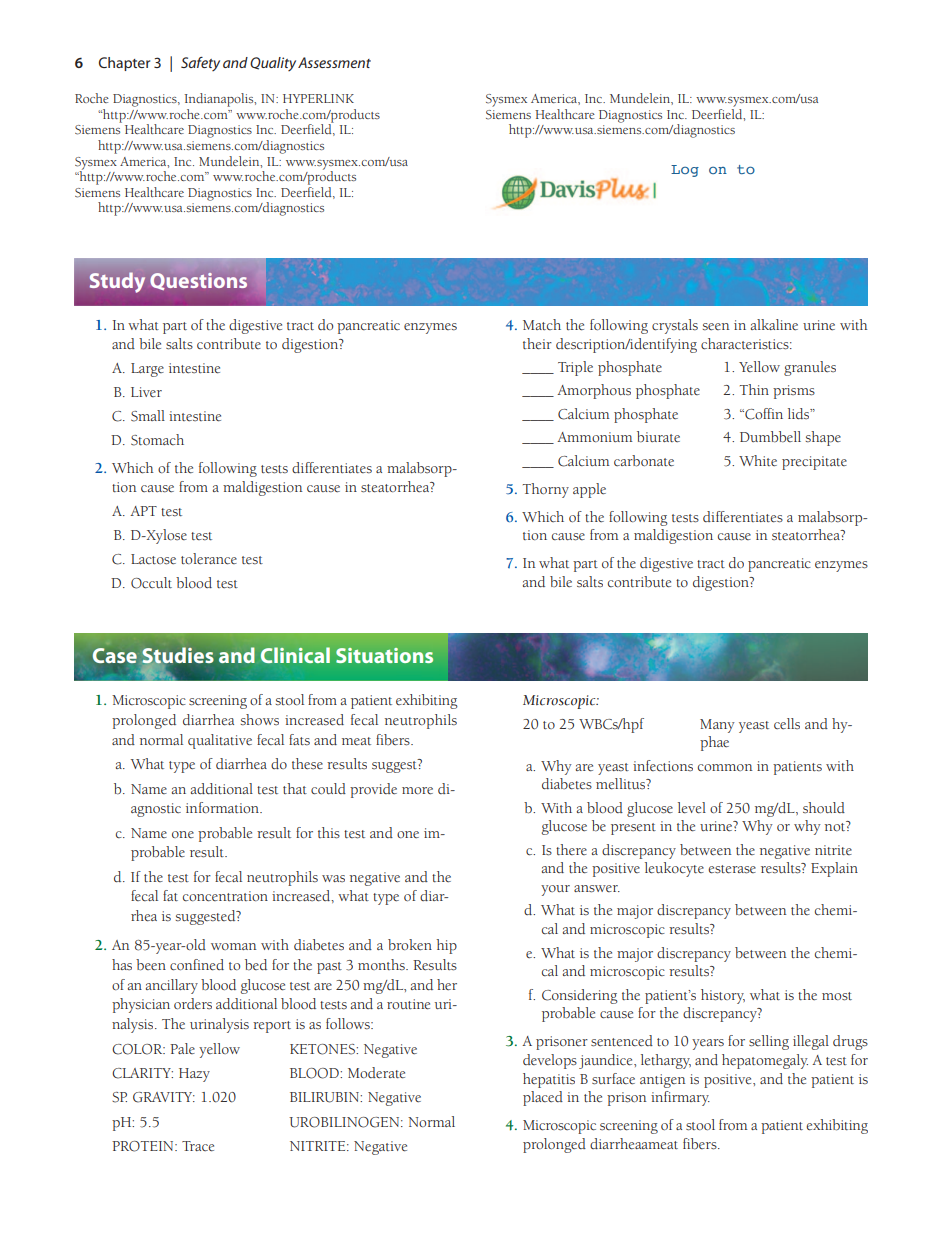 This image has width=952, height=1233. What do you see at coordinates (758, 460) in the image?
I see `White` at bounding box center [758, 460].
